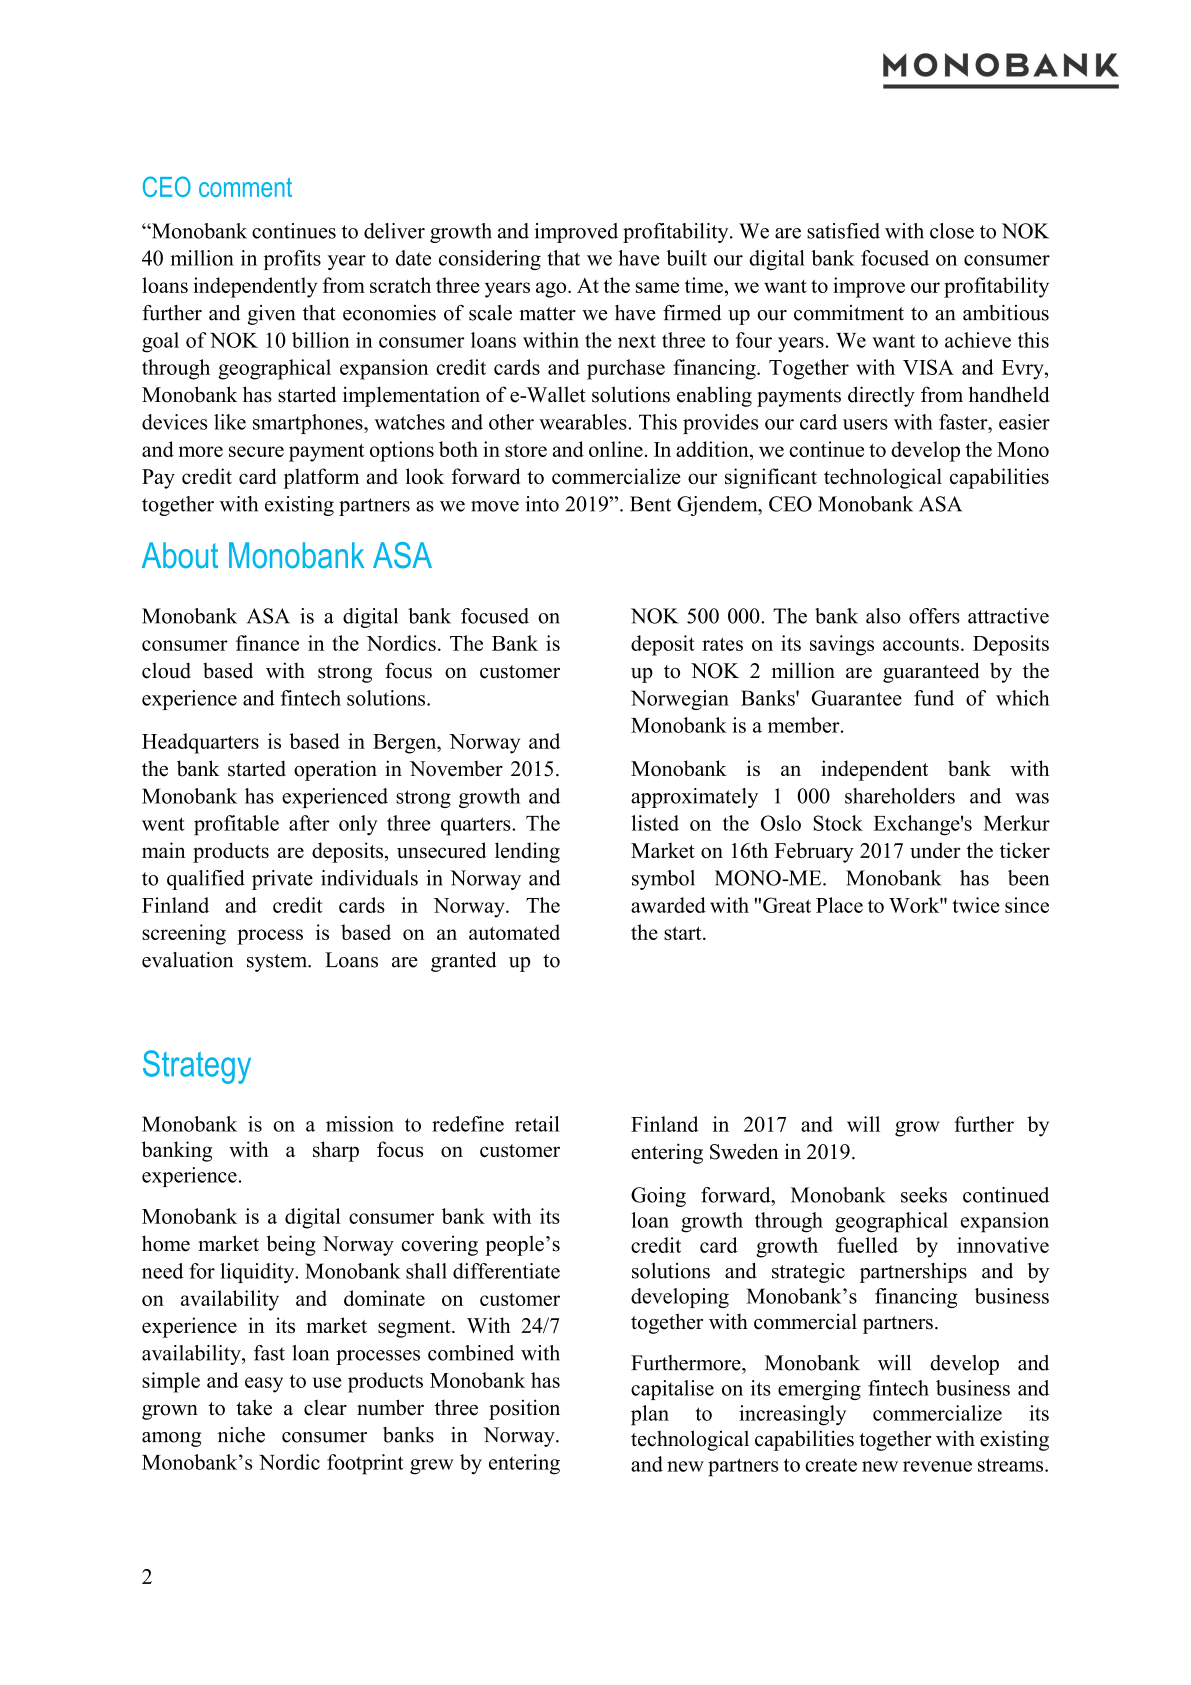  What do you see at coordinates (552, 290) in the document?
I see `ago` at bounding box center [552, 290].
